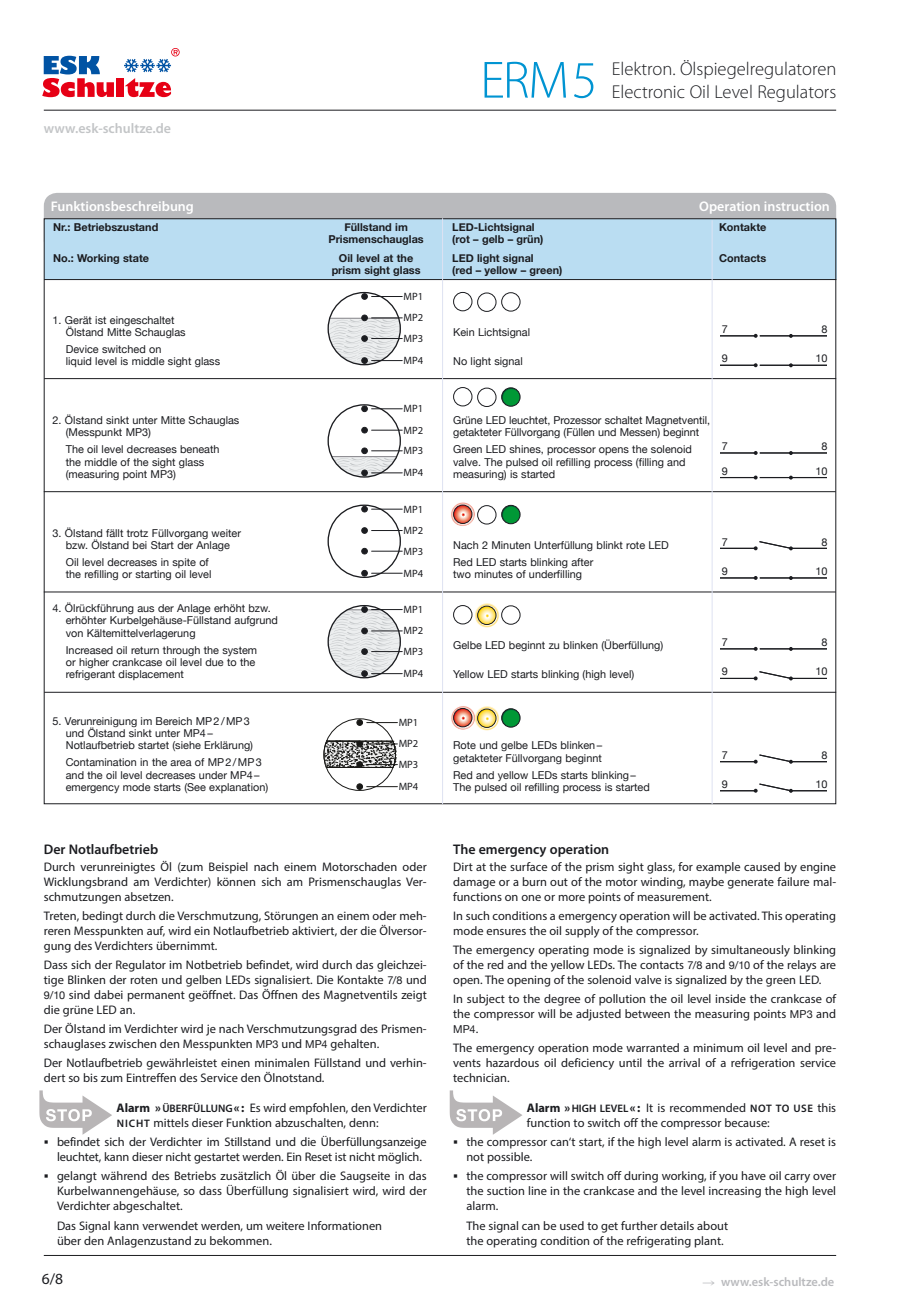 Image resolution: width=924 pixels, height=1308 pixels. What do you see at coordinates (240, 1240) in the screenshot?
I see `bekommen` at bounding box center [240, 1240].
